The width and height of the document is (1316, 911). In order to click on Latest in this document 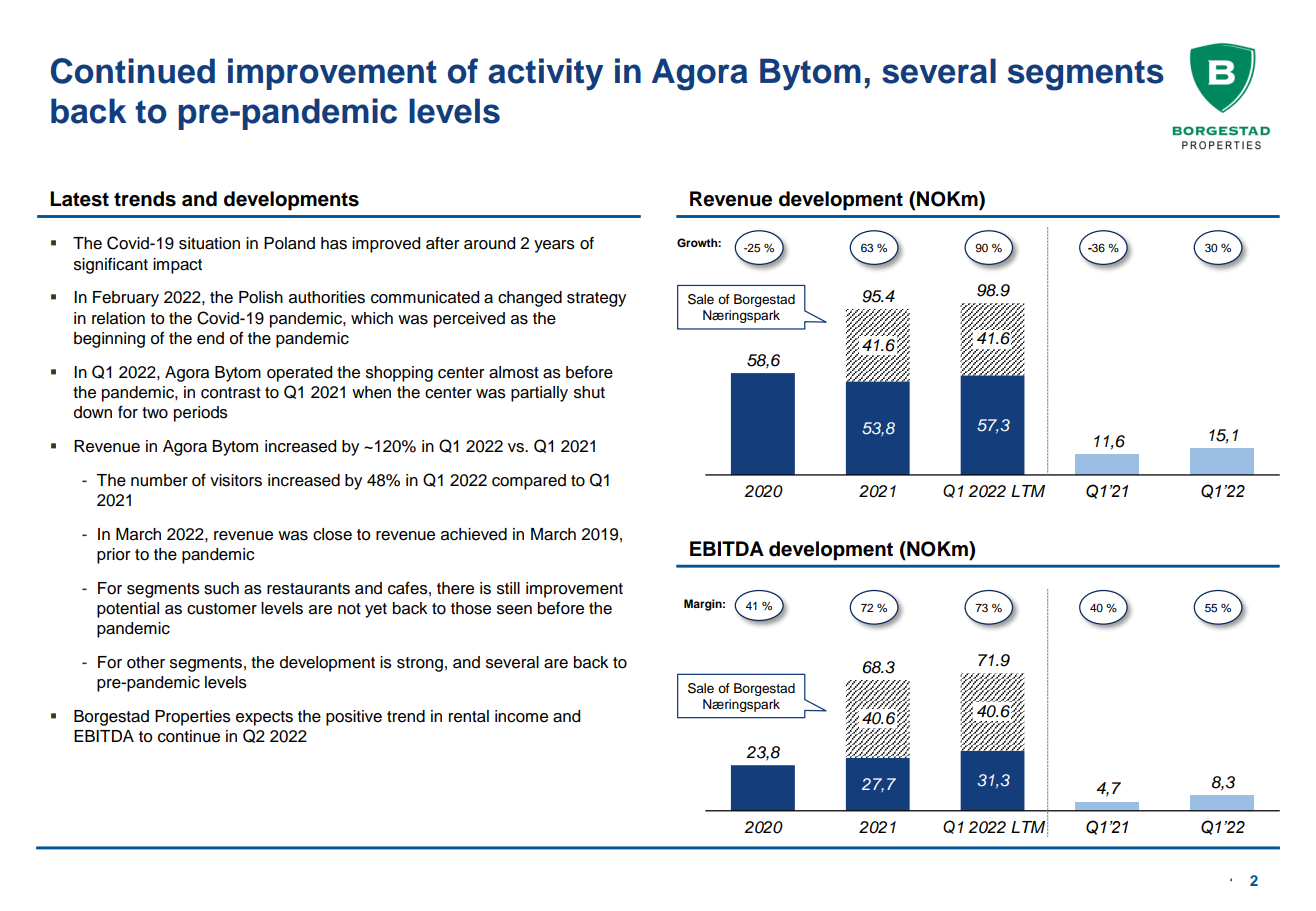, I will do `click(79, 199)`.
